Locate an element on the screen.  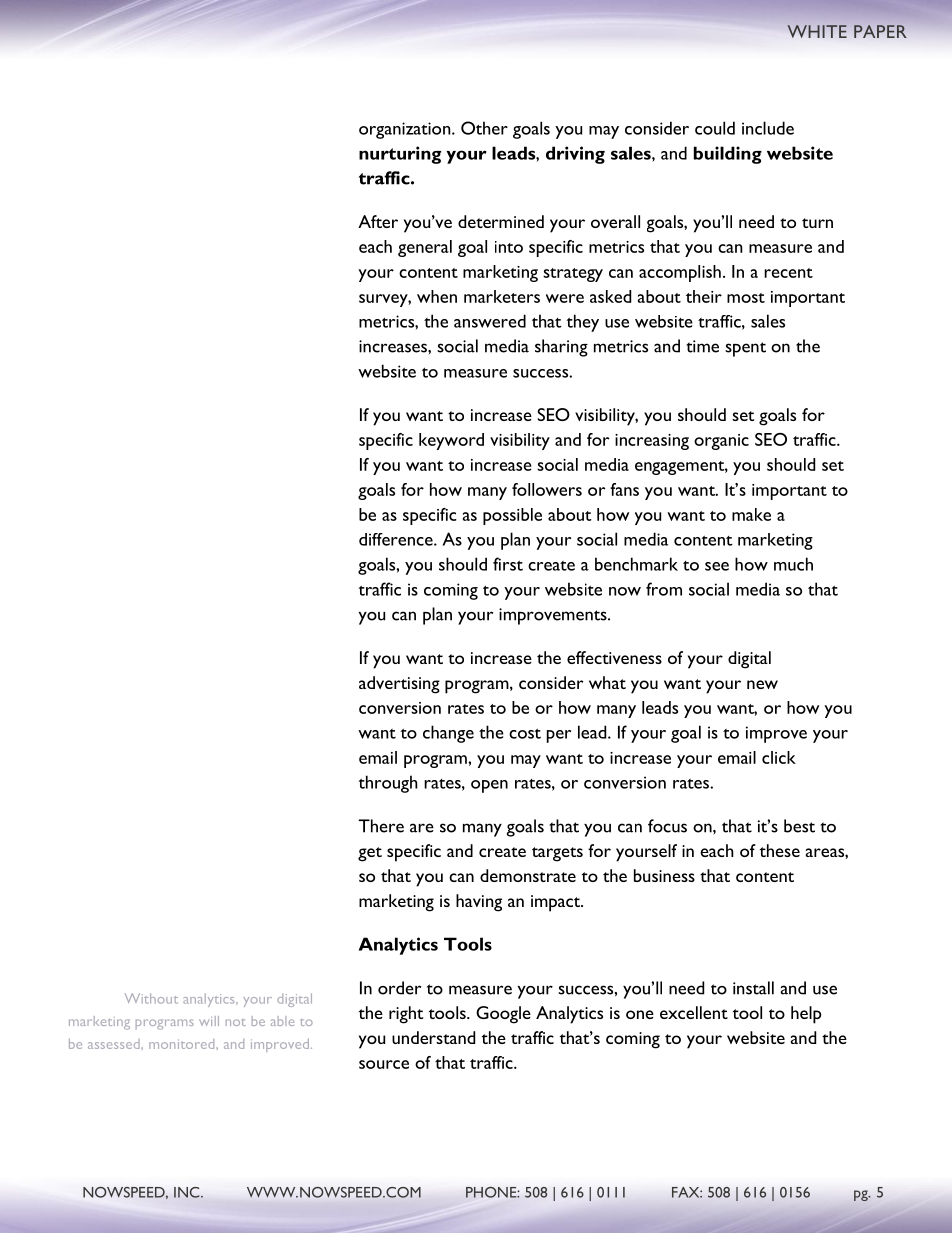
organization is located at coordinates (406, 130).
